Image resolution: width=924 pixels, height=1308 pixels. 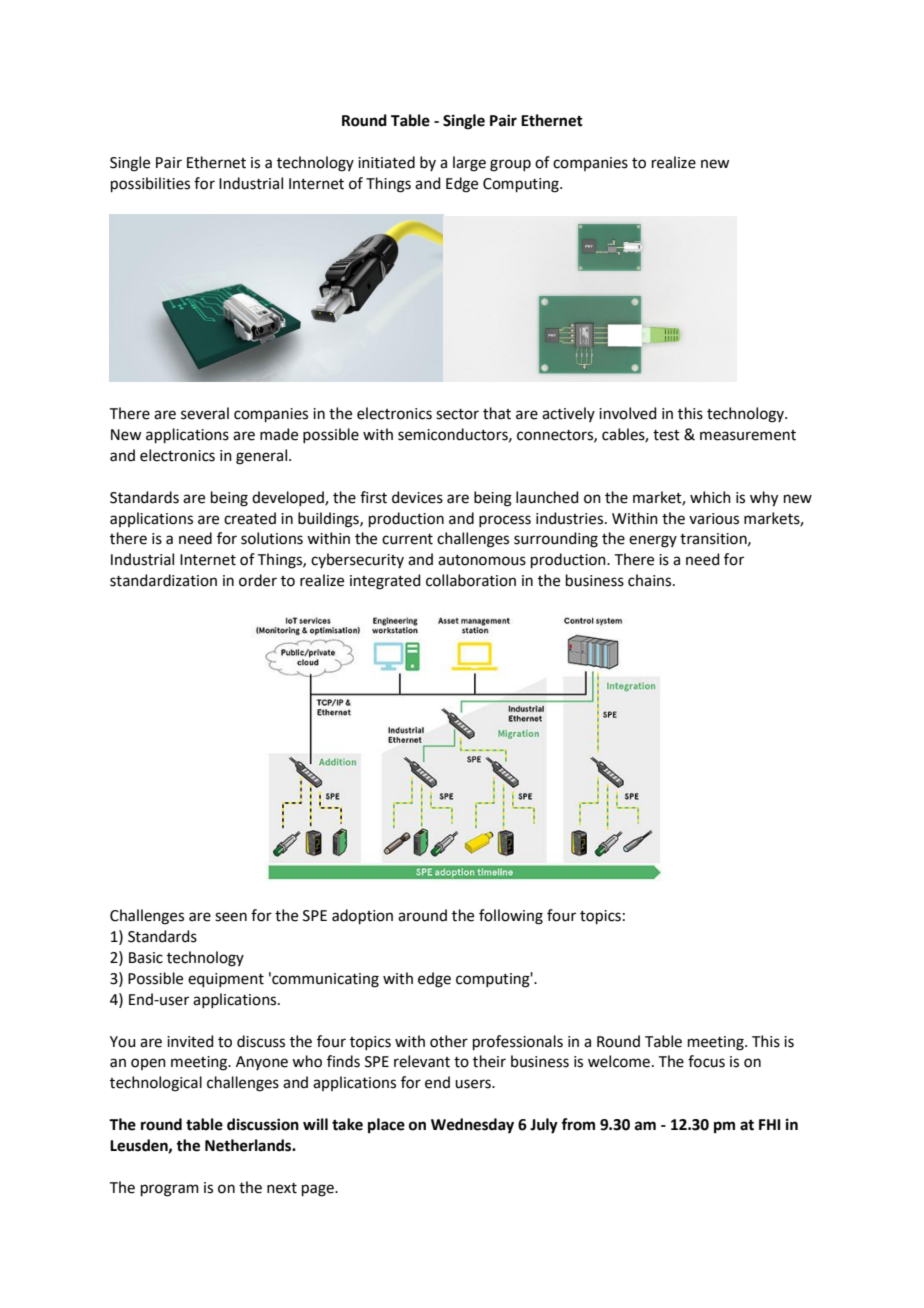 What do you see at coordinates (471, 580) in the screenshot?
I see `collaboration` at bounding box center [471, 580].
